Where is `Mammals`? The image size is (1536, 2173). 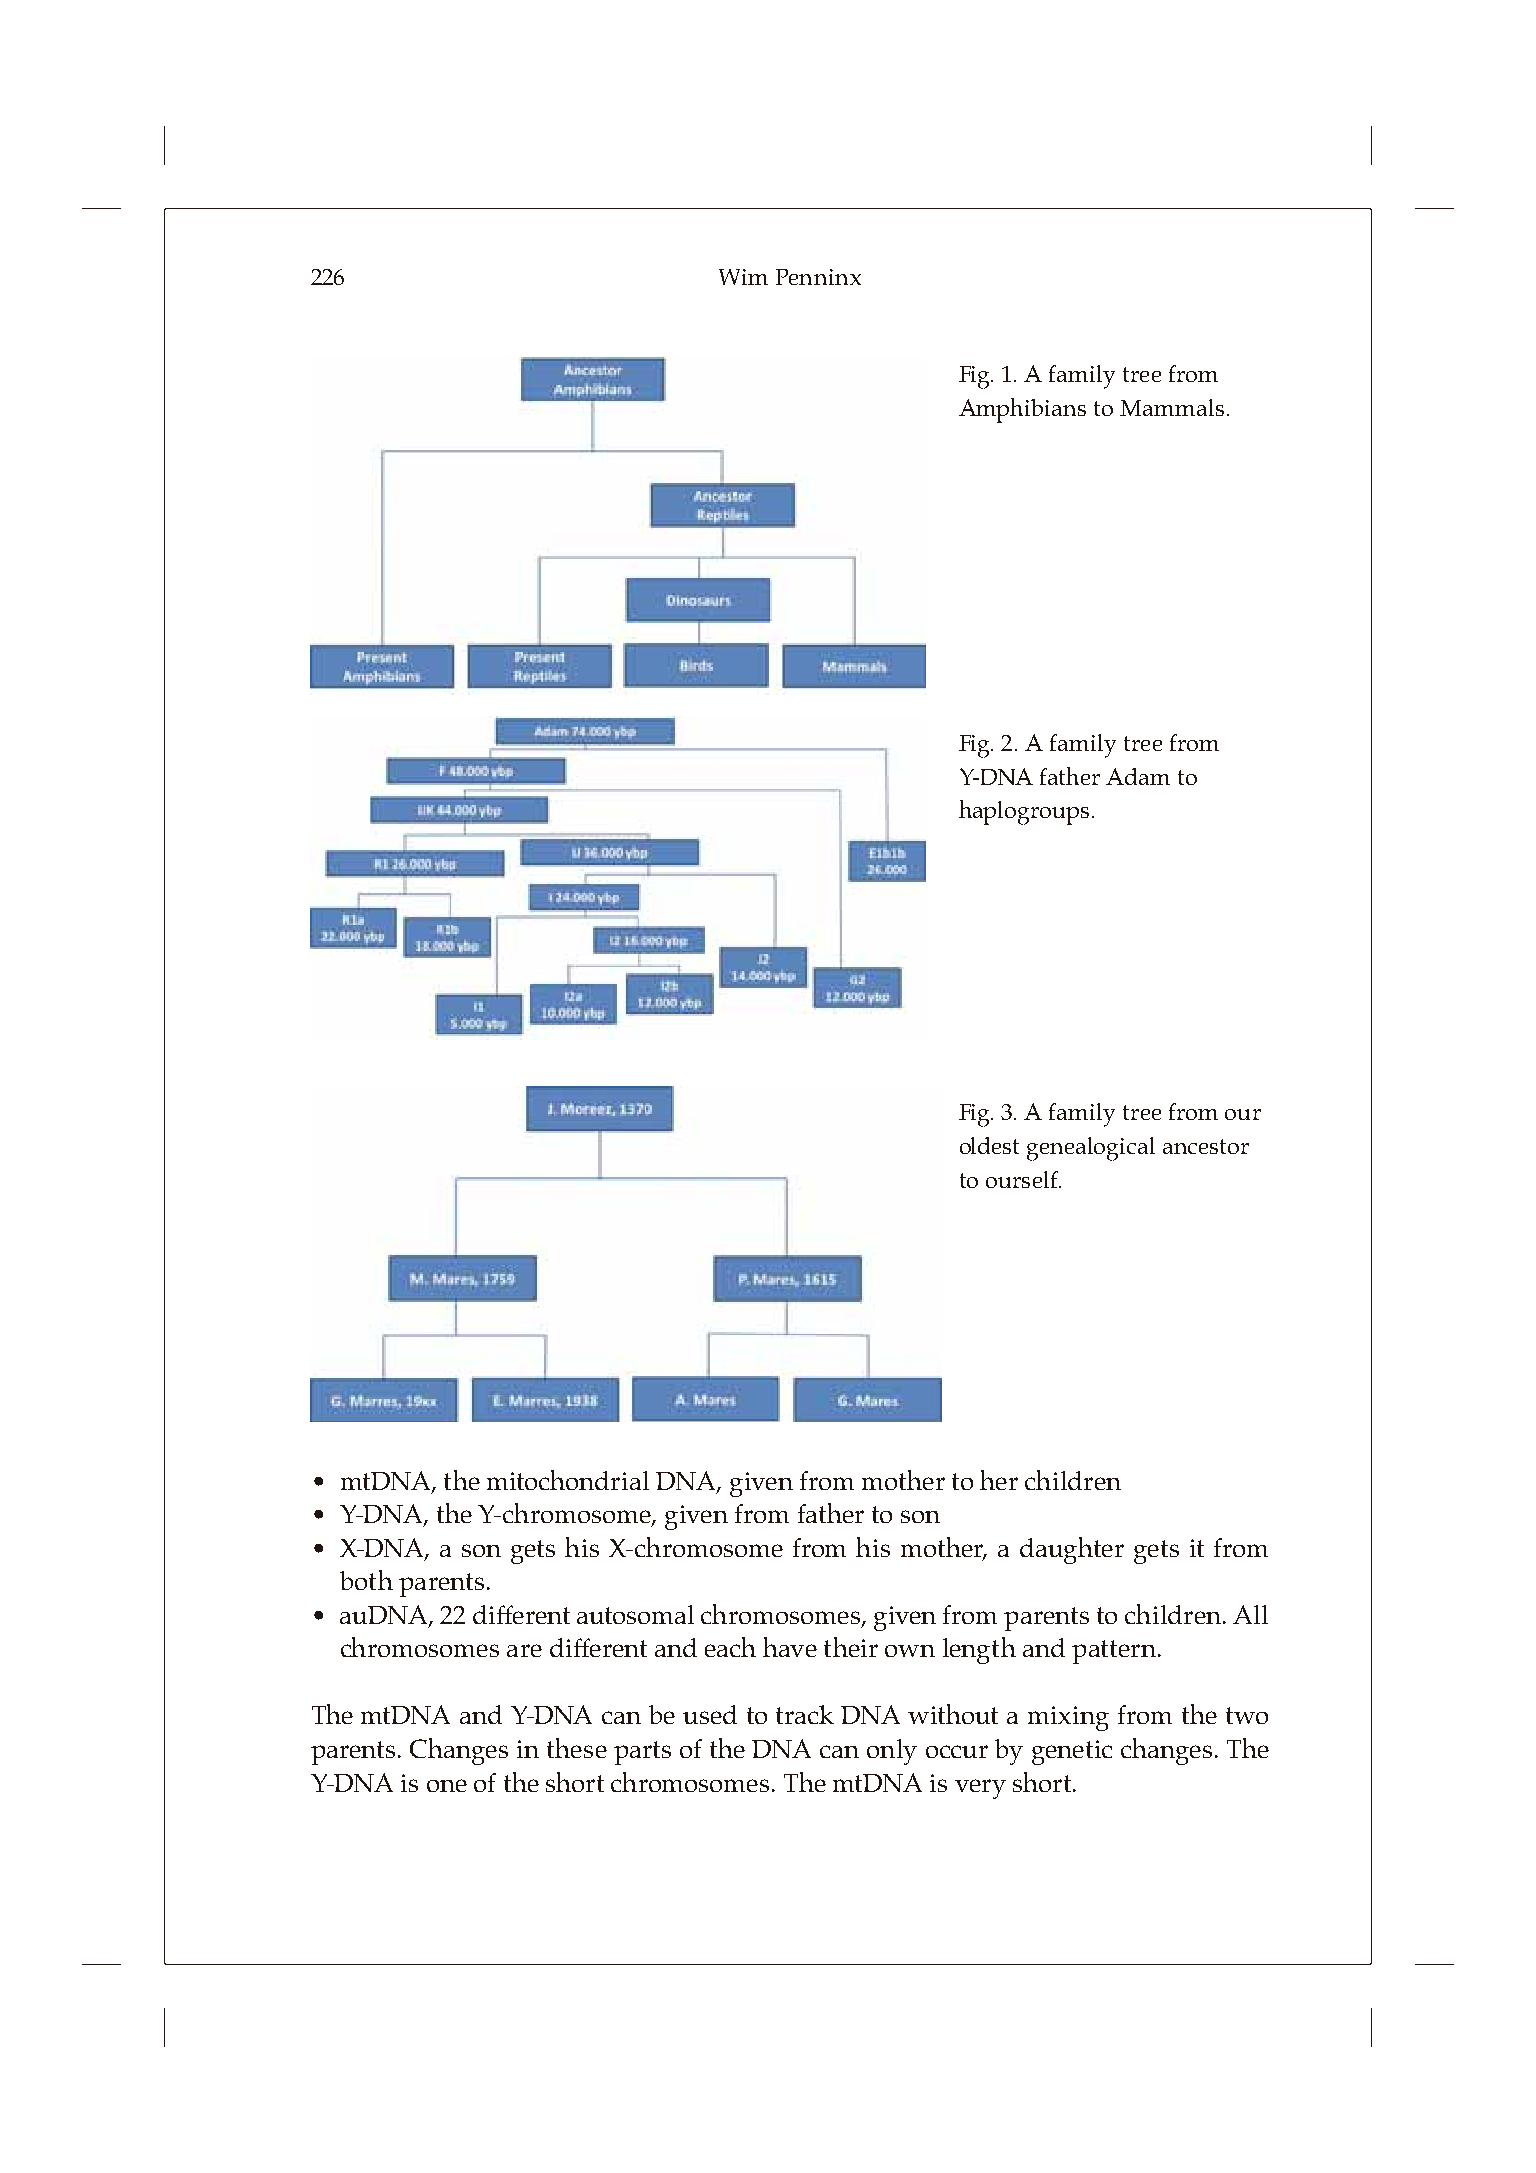 Mammals is located at coordinates (1172, 407).
